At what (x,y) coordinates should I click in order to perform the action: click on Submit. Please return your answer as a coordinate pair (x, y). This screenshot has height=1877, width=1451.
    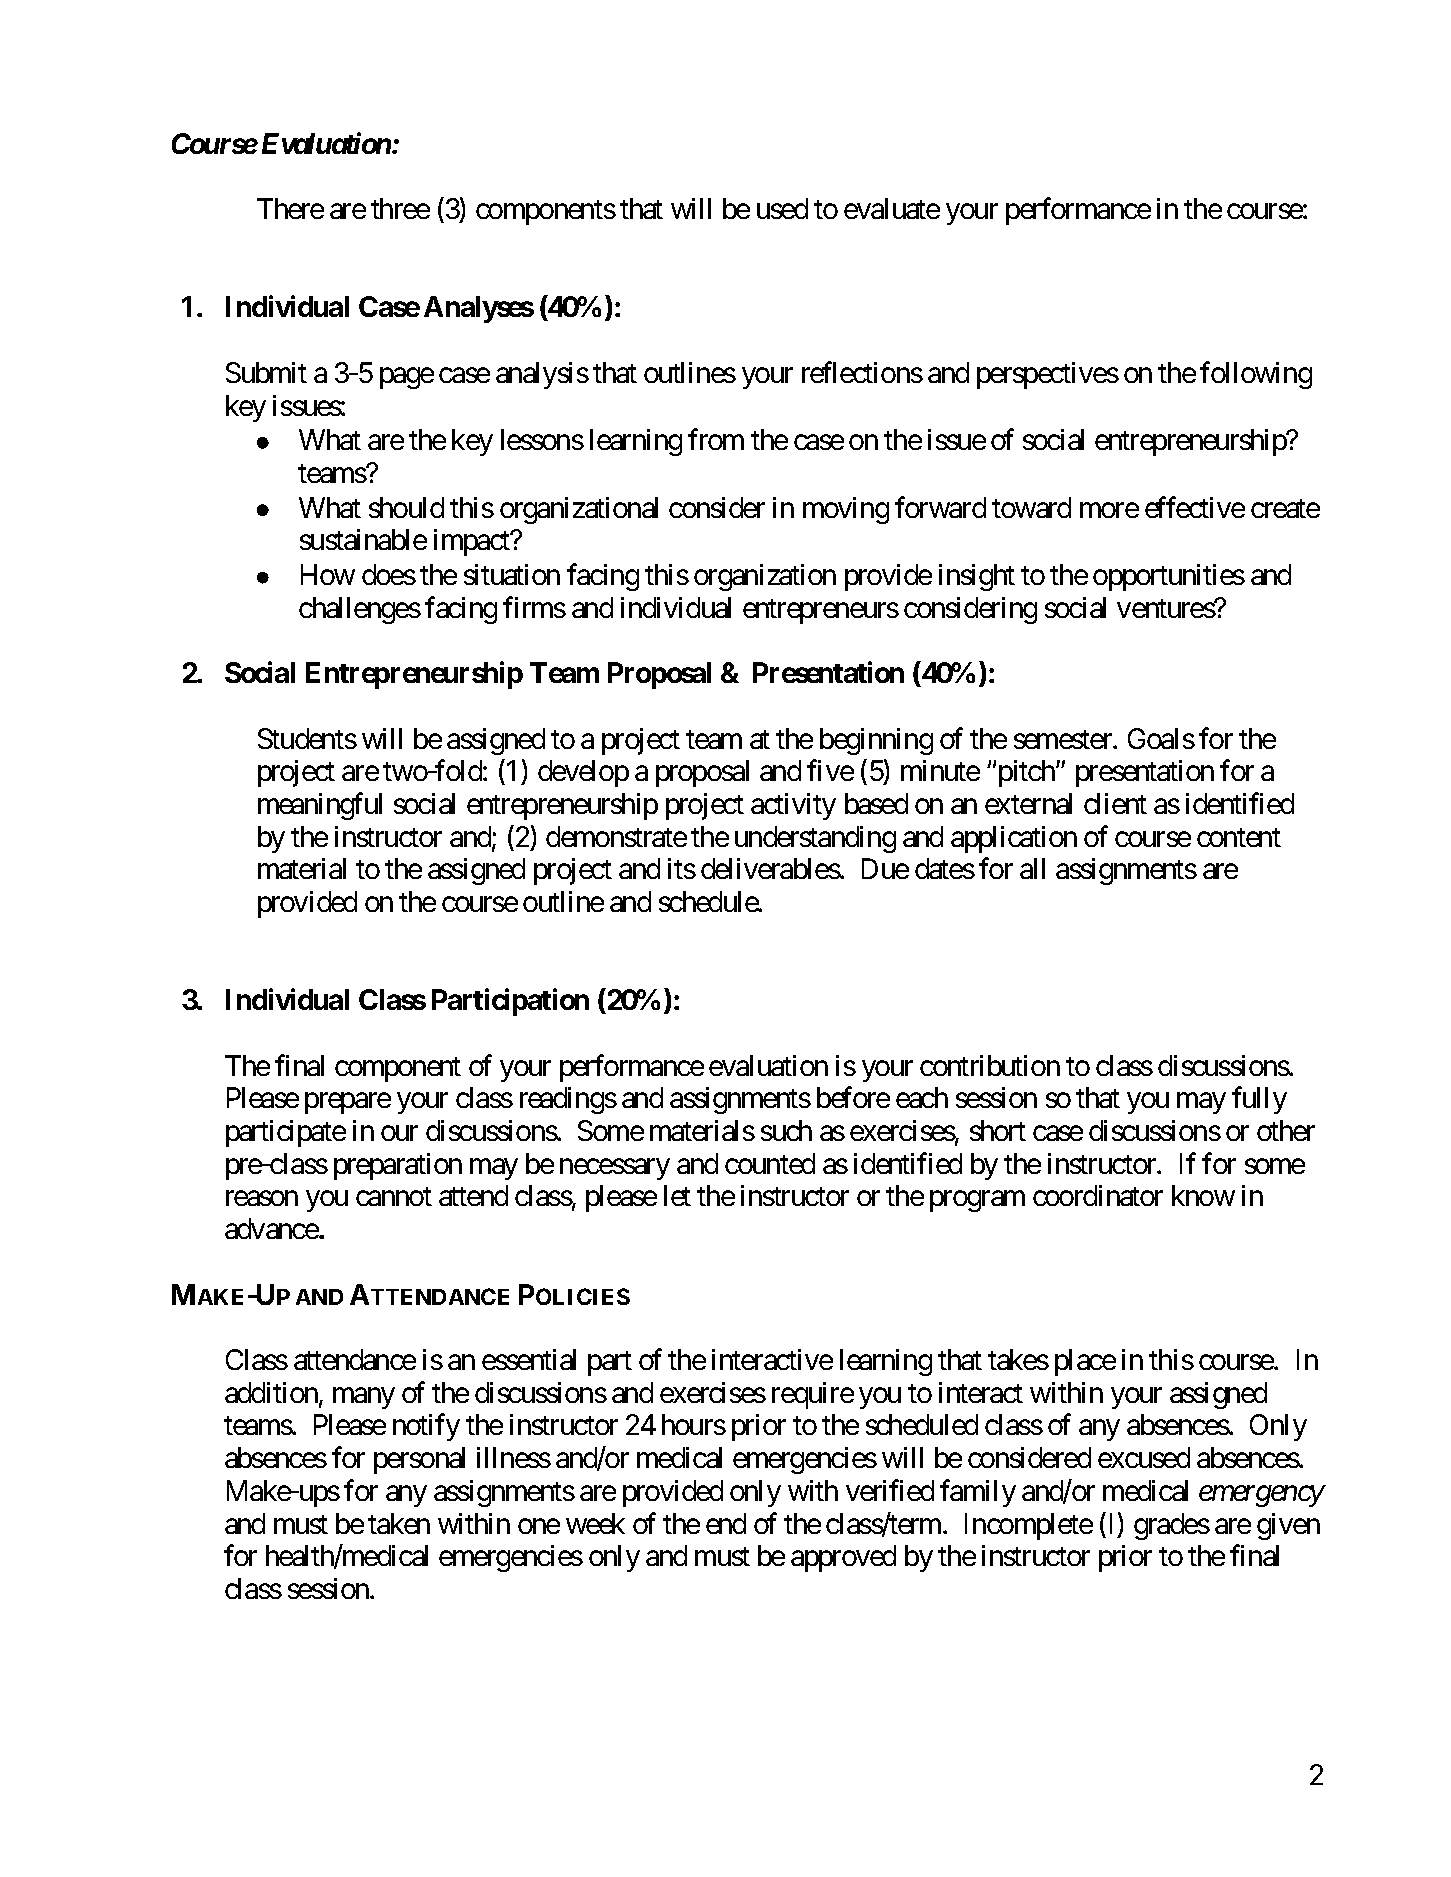
    Looking at the image, I should click on (266, 372).
